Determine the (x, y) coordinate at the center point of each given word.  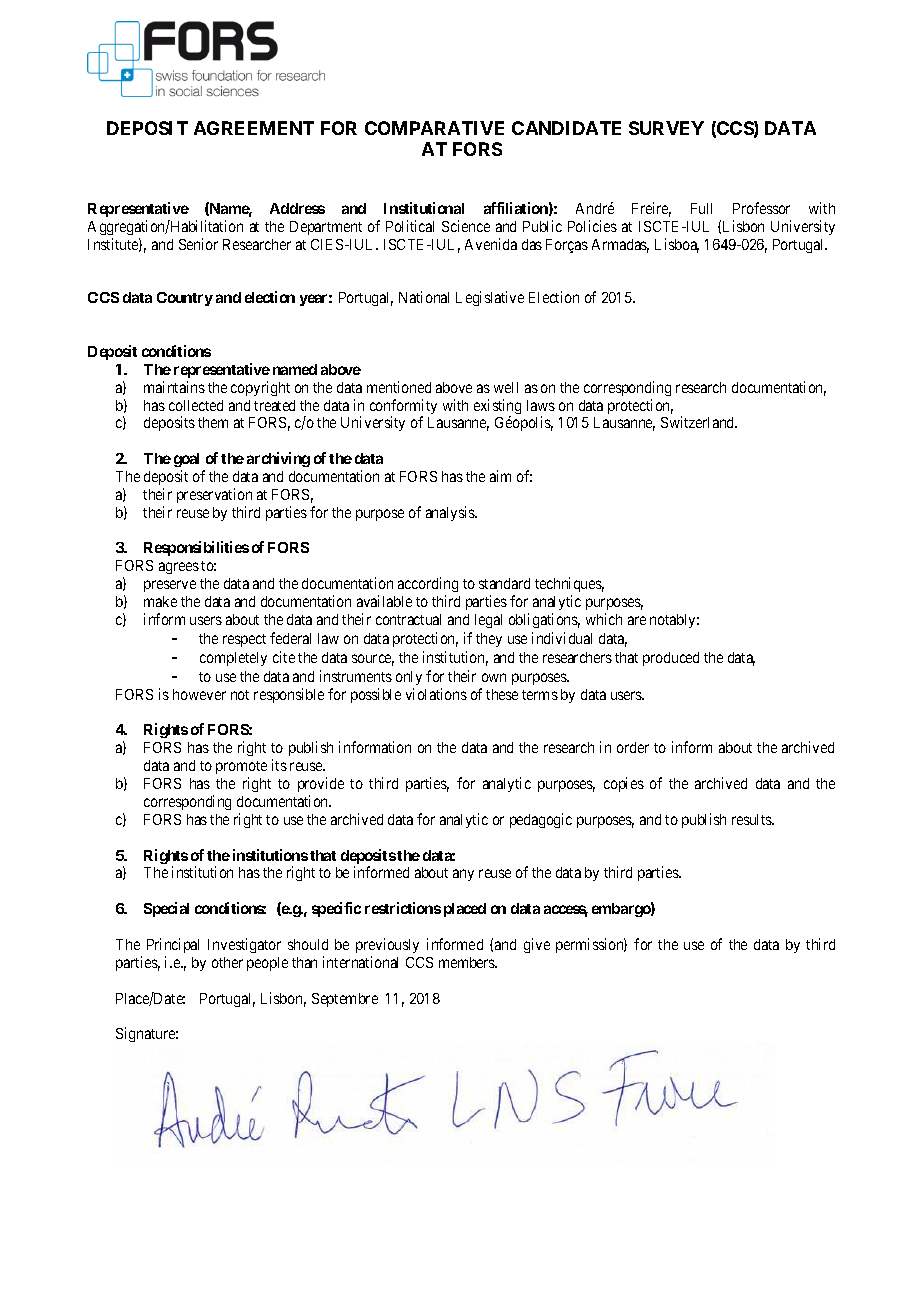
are (637, 620)
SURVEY (666, 128)
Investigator (244, 945)
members (468, 962)
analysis (451, 513)
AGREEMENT (254, 128)
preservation (214, 495)
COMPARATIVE (434, 128)
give (537, 945)
